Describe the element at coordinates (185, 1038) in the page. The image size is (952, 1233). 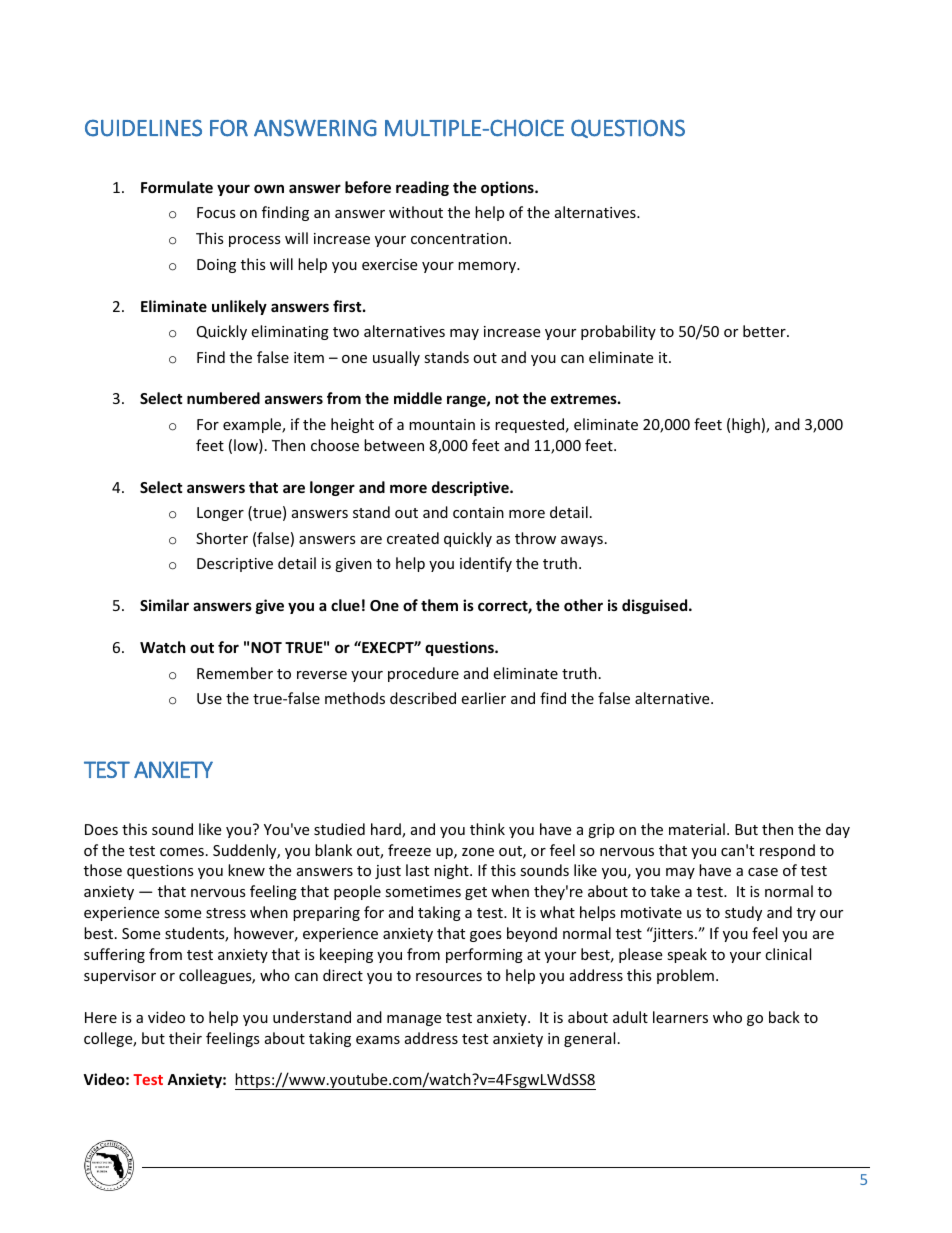
I see `their` at that location.
